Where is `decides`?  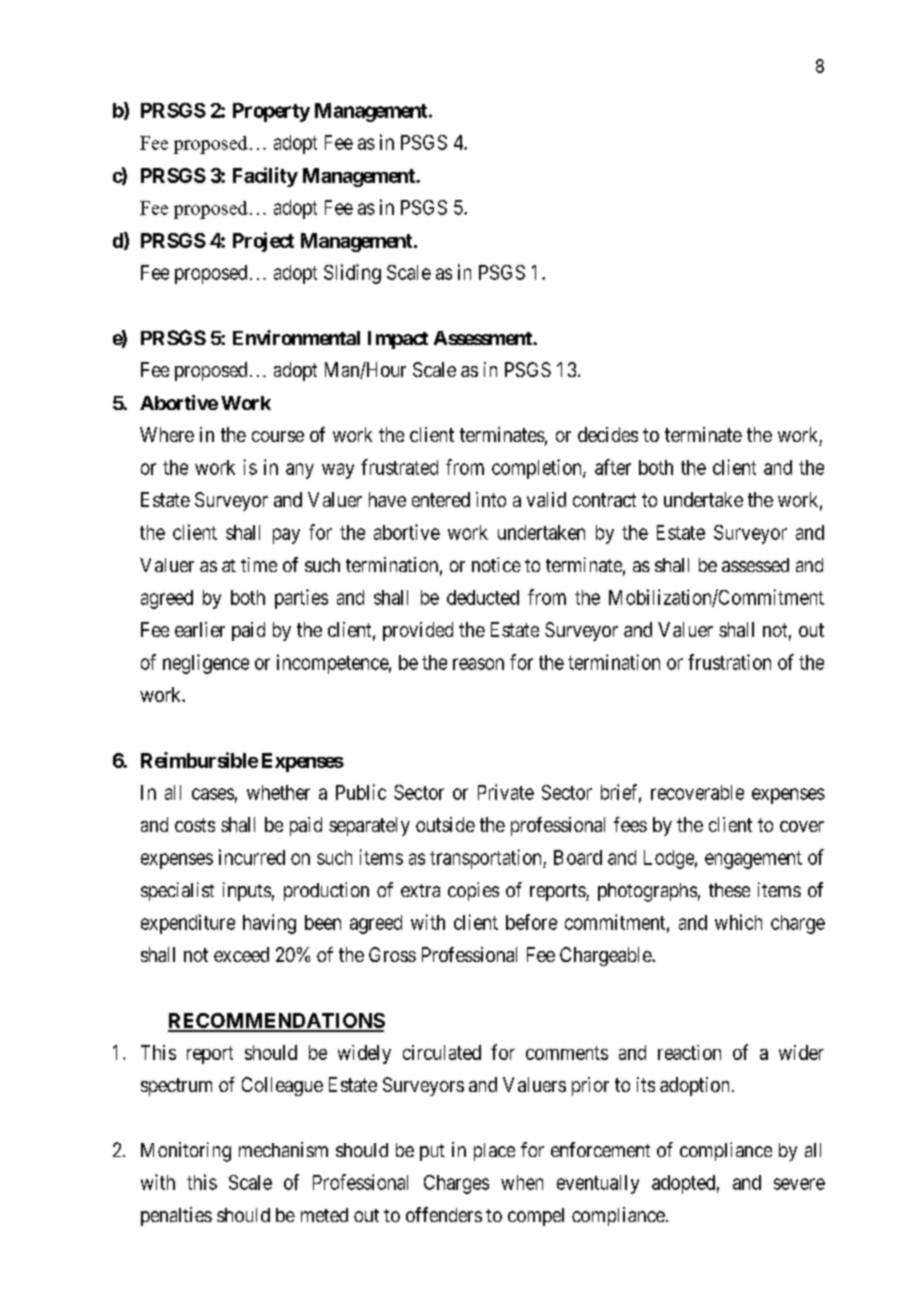
decides is located at coordinates (608, 434).
